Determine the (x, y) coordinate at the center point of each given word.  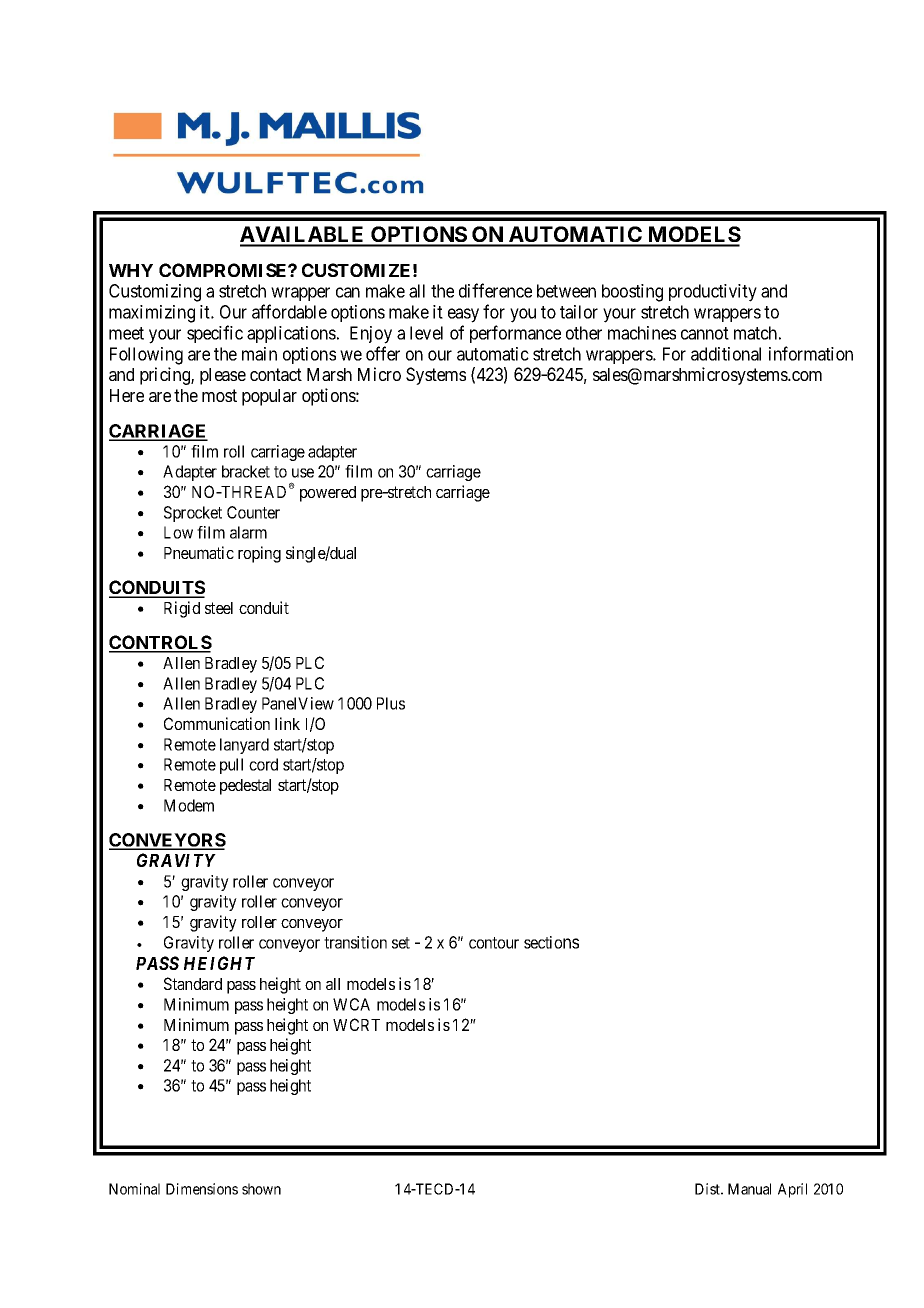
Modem (189, 805)
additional (726, 354)
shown (261, 1189)
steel (219, 608)
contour (494, 943)
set (401, 943)
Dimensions (202, 1189)
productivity (713, 293)
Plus (391, 703)
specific (215, 334)
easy (463, 315)
